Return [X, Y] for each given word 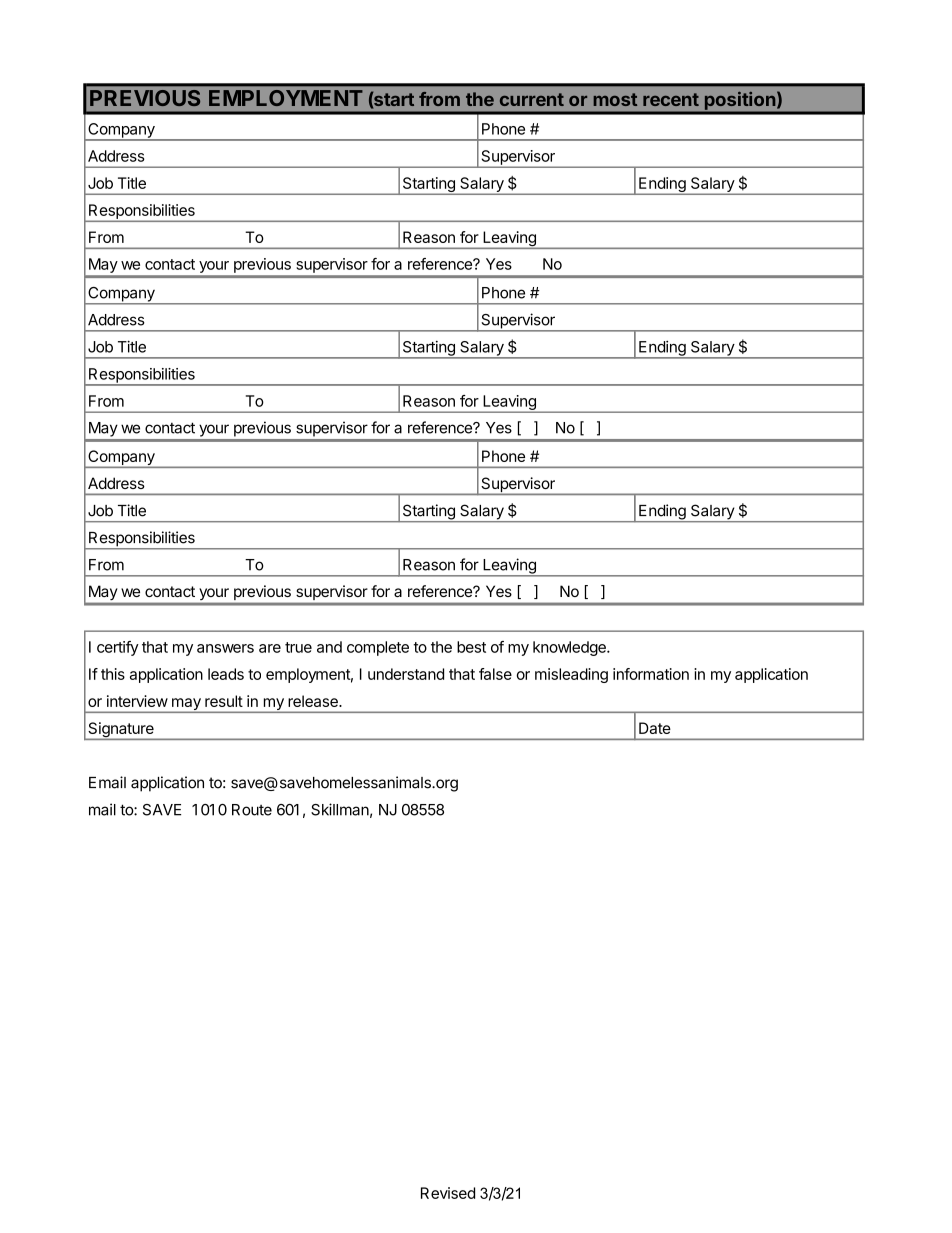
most [615, 99]
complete [378, 648]
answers [225, 648]
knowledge [570, 648]
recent [671, 99]
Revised [448, 1193]
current [532, 99]
